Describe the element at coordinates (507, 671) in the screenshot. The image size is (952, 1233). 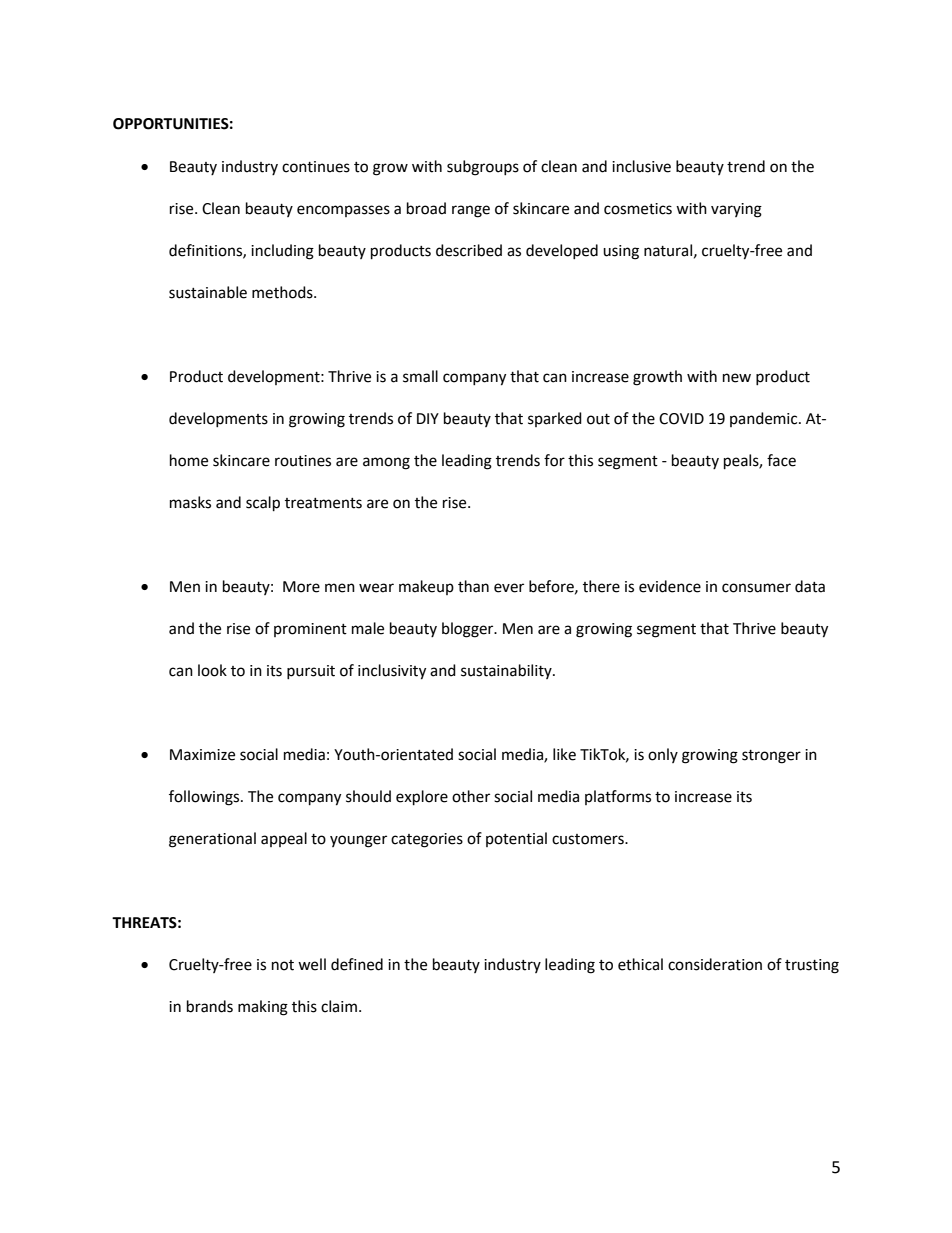
I see `sustainability` at that location.
